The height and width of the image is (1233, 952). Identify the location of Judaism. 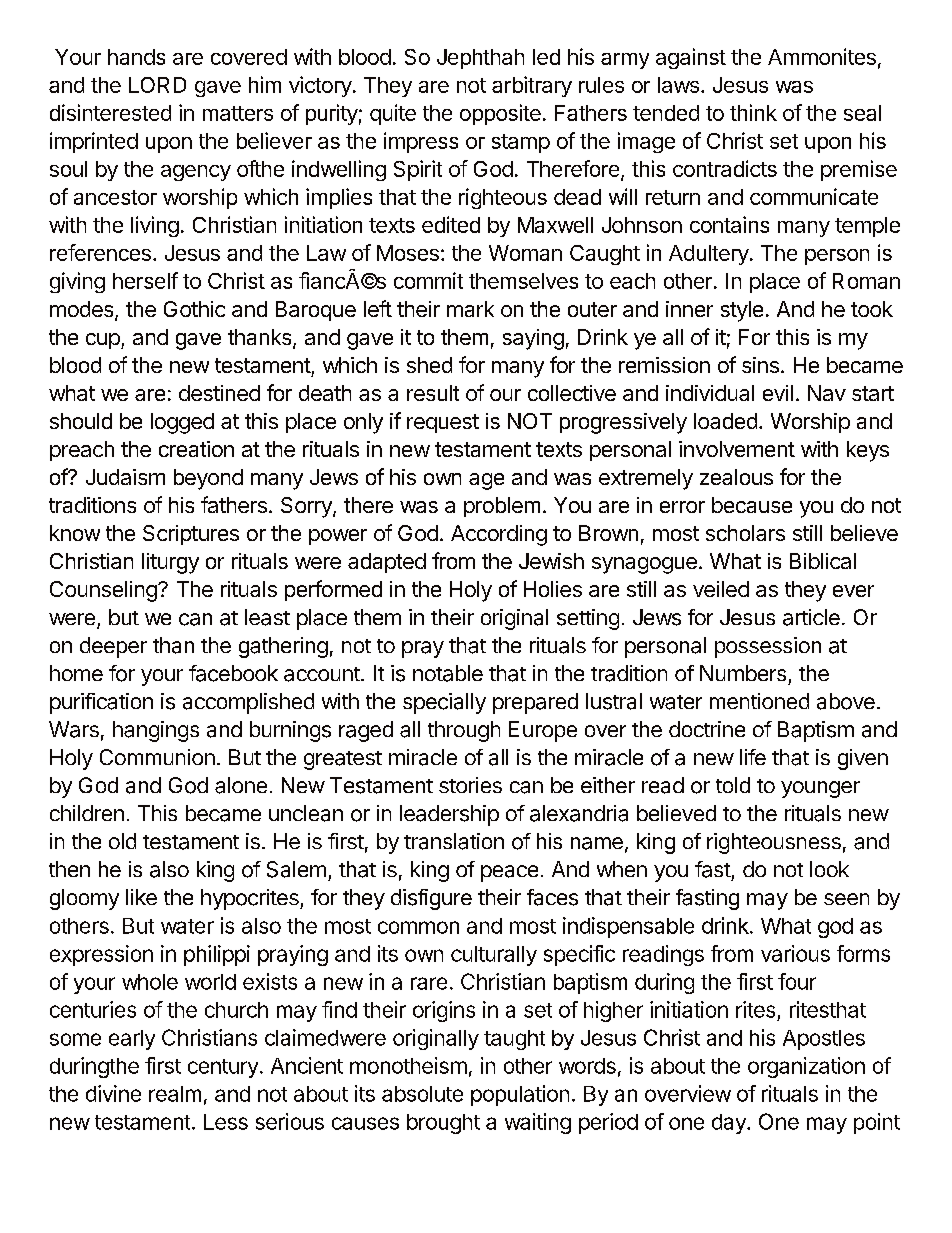
(125, 477).
